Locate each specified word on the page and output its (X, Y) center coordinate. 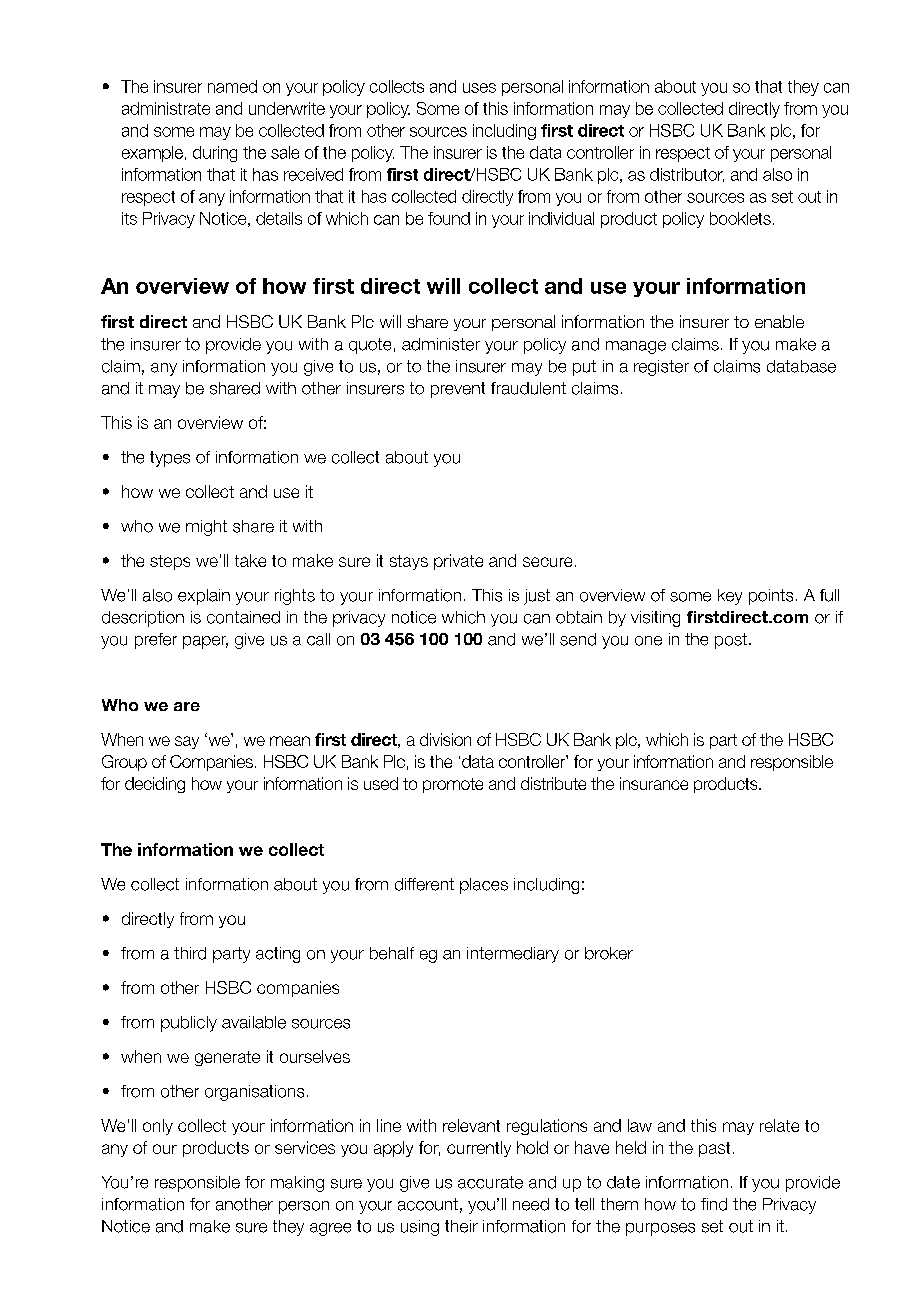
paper (205, 642)
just (537, 597)
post (731, 641)
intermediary (513, 955)
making (297, 1184)
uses (479, 88)
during (215, 154)
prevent (458, 390)
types (170, 459)
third (190, 953)
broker (609, 953)
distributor (687, 175)
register (661, 368)
